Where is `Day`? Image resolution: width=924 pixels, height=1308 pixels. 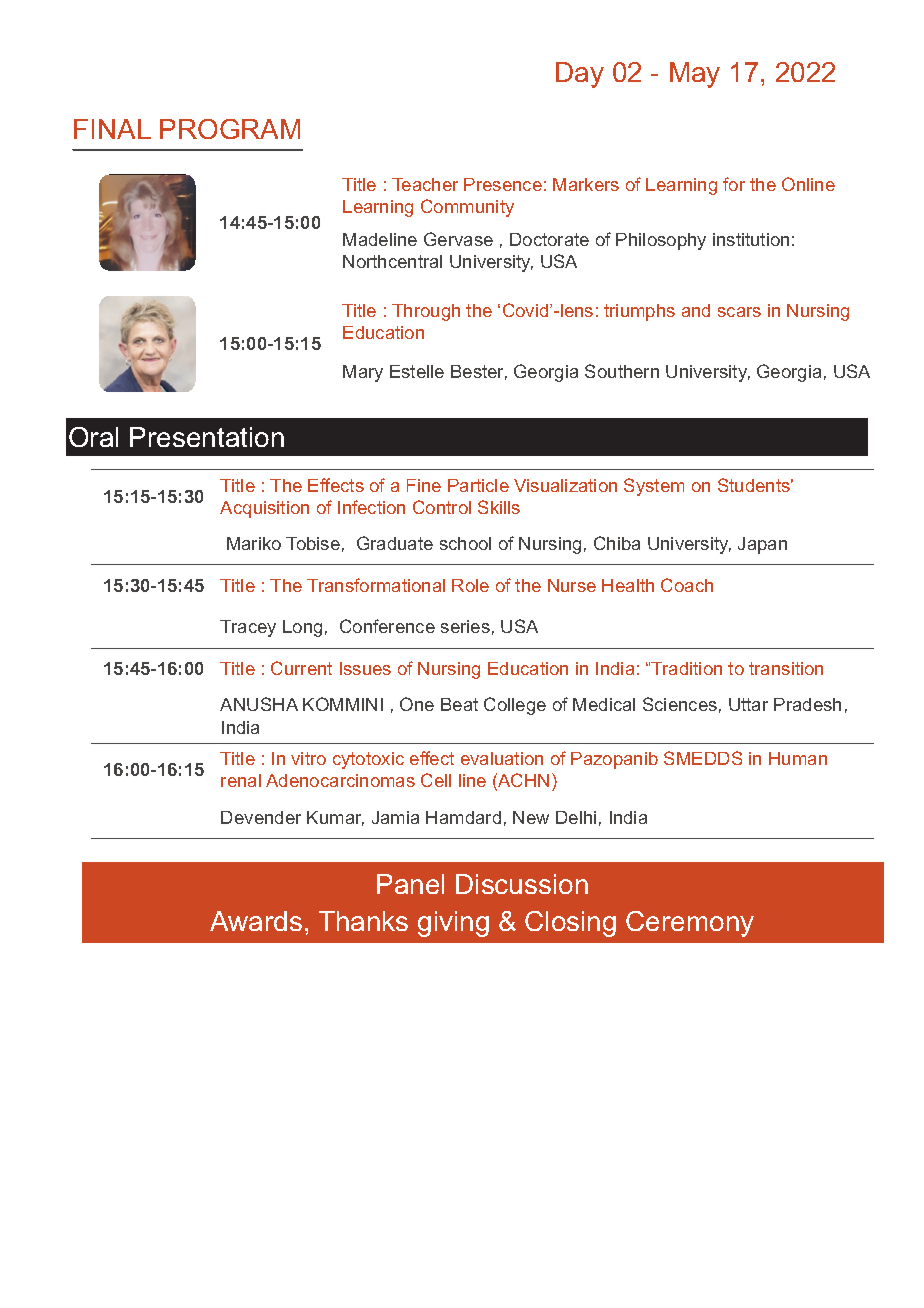
Day is located at coordinates (580, 75).
